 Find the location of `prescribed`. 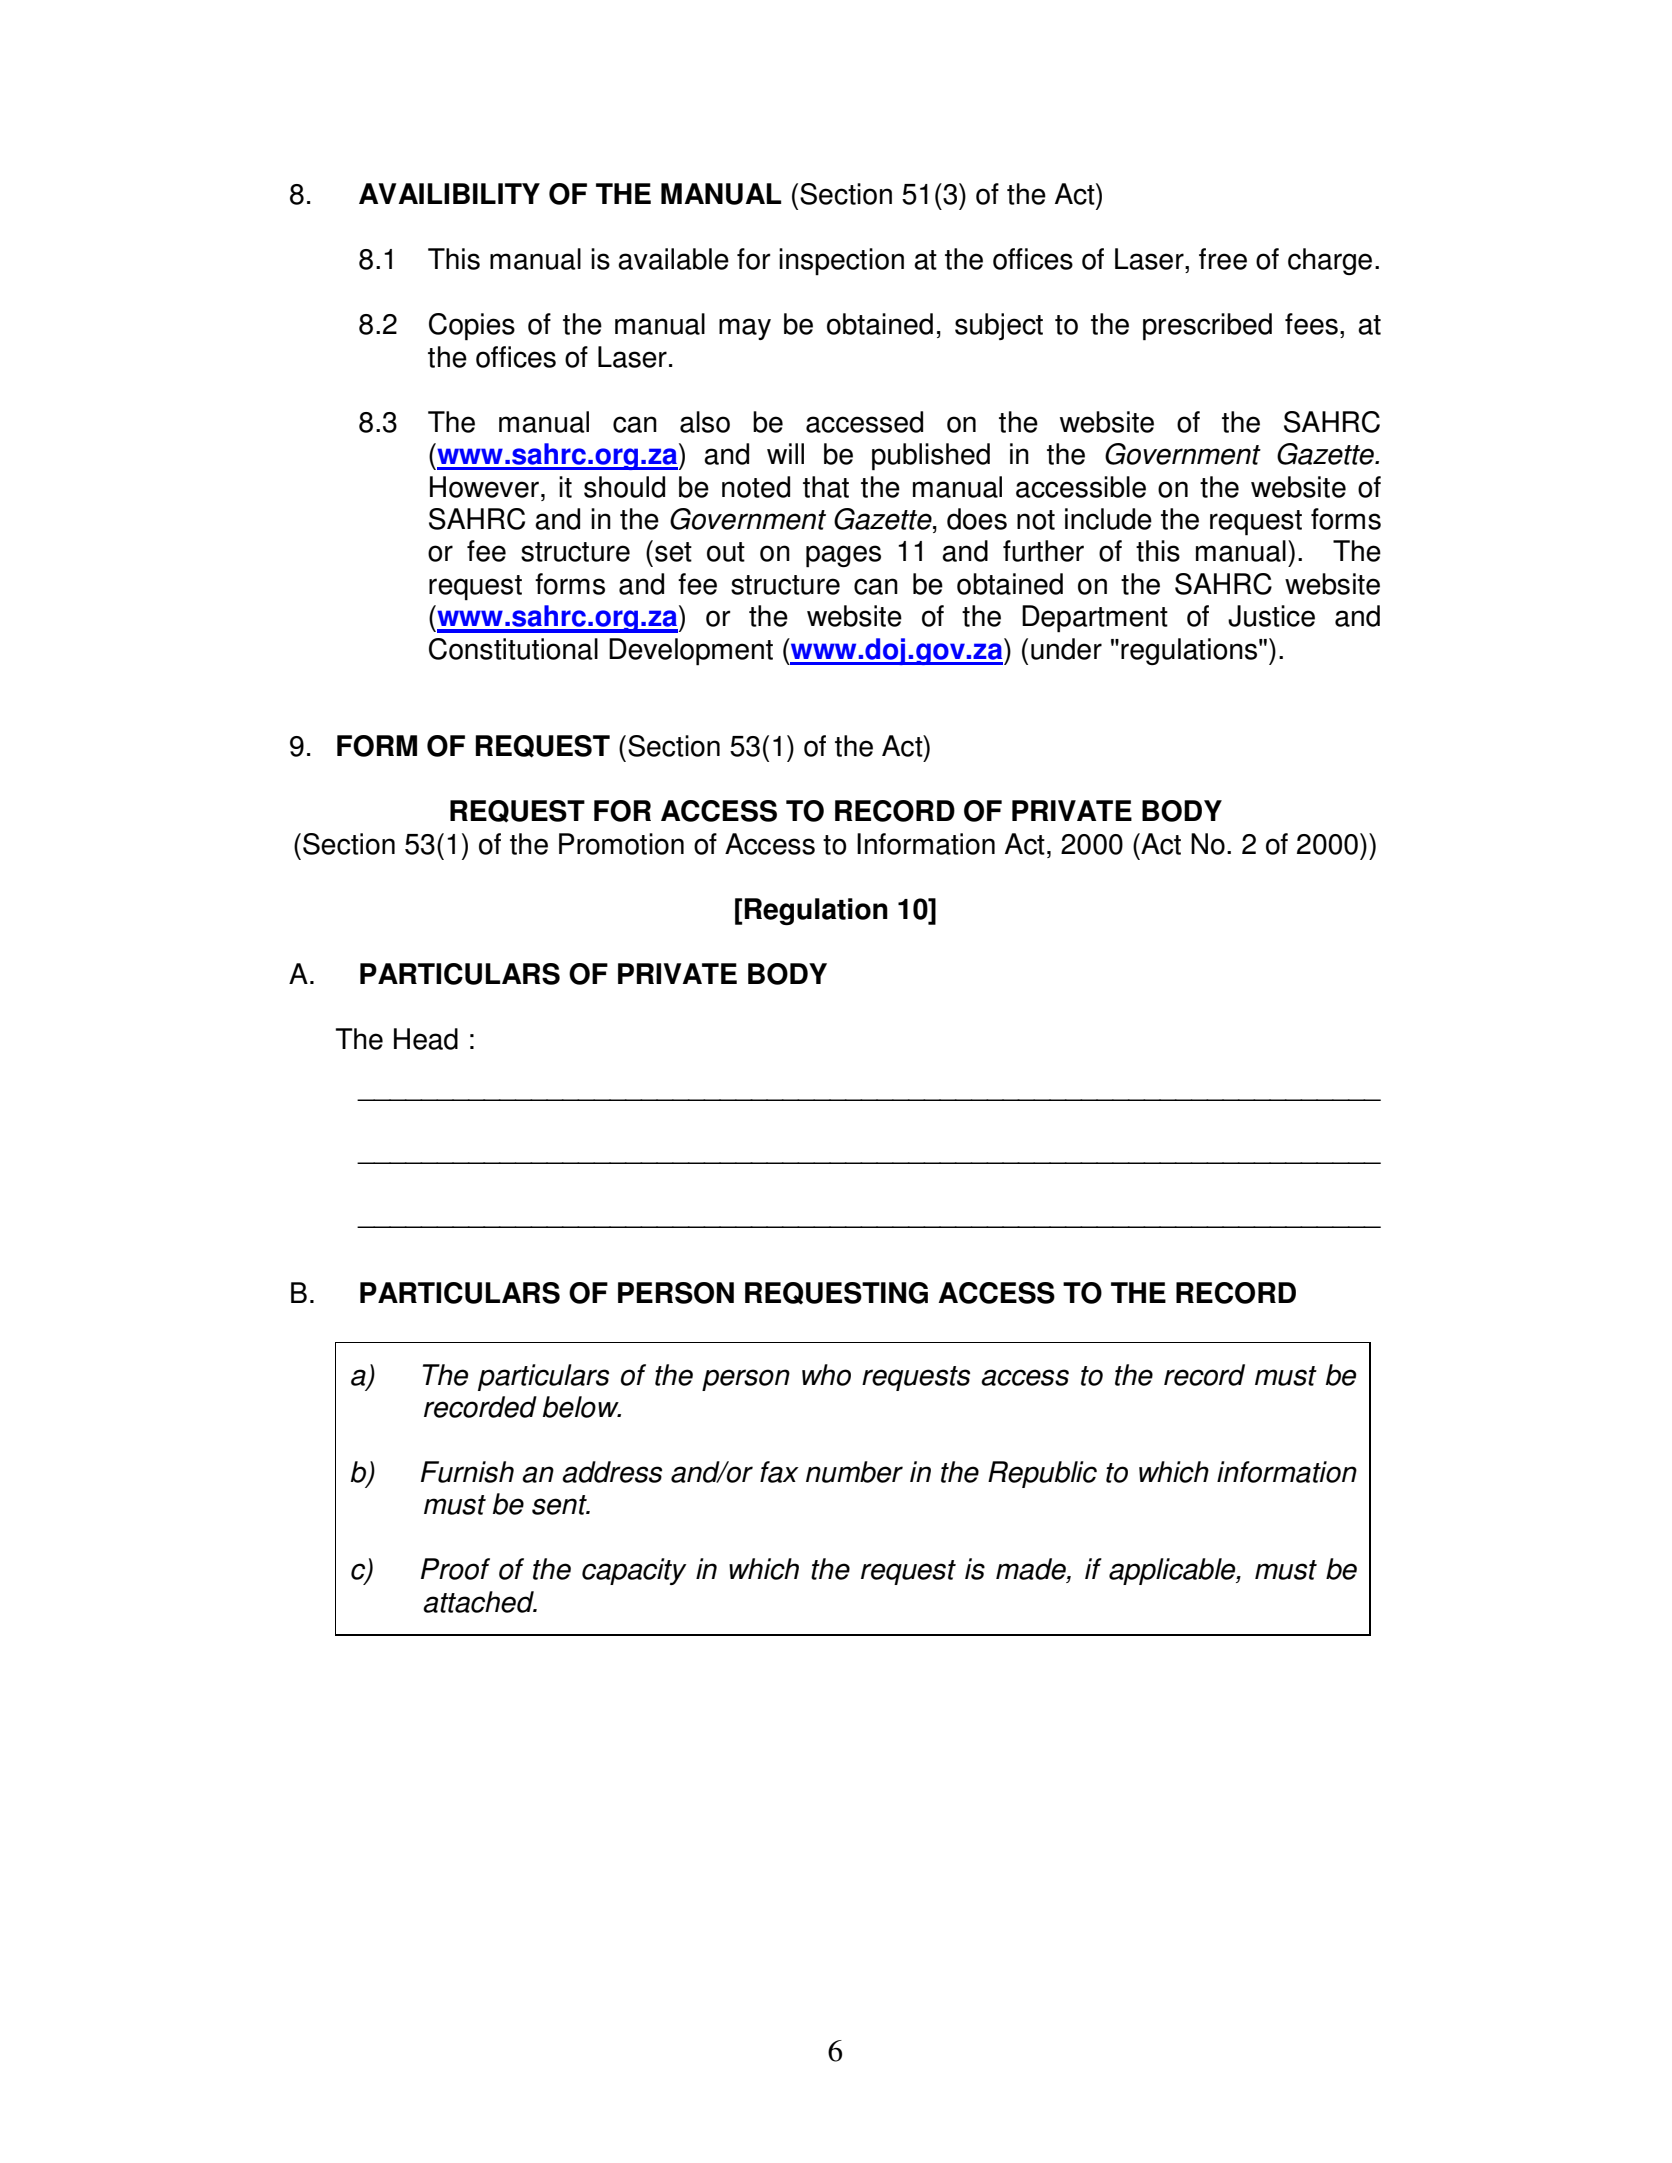

prescribed is located at coordinates (1207, 327).
